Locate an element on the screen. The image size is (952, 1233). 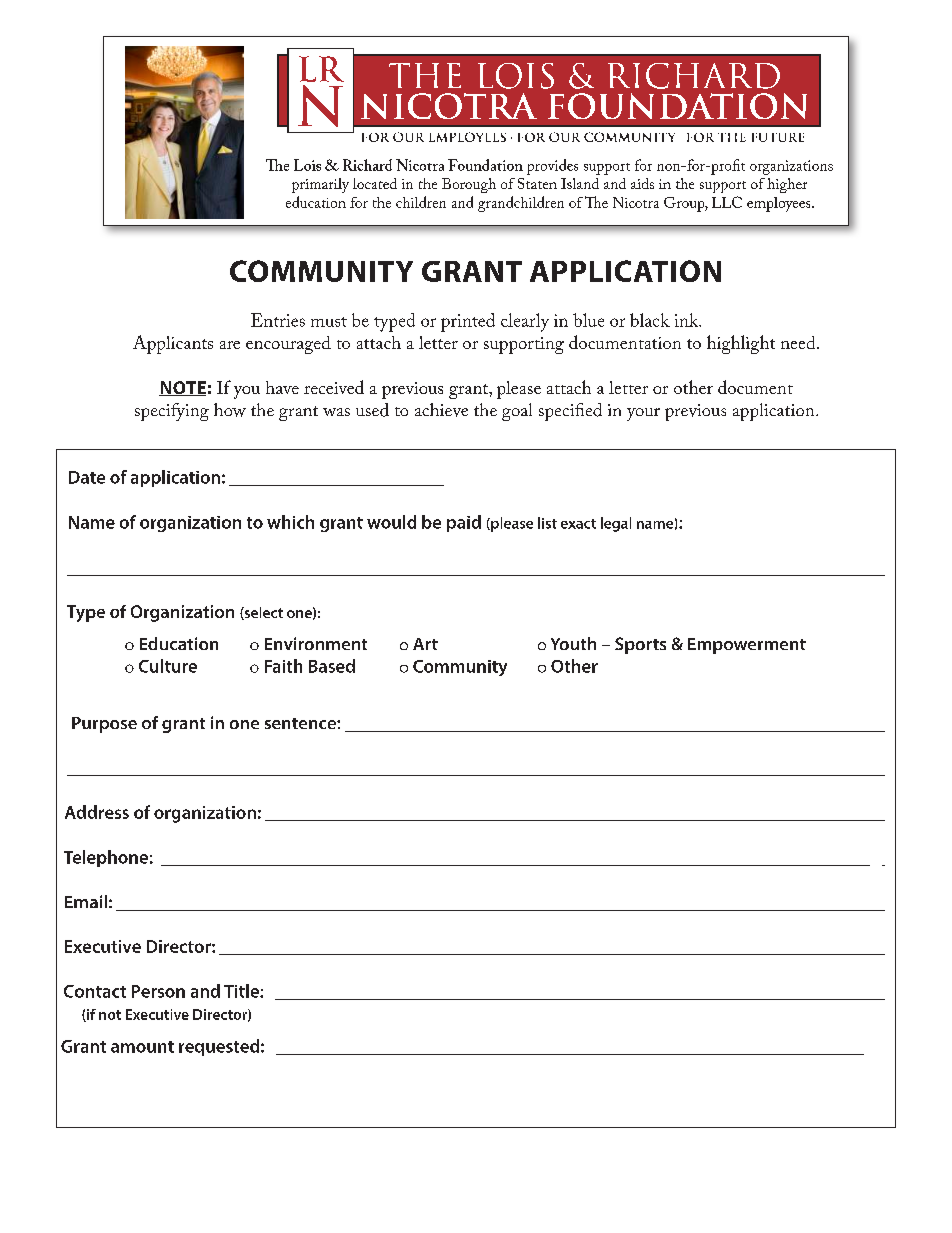
Purpose is located at coordinates (104, 725).
